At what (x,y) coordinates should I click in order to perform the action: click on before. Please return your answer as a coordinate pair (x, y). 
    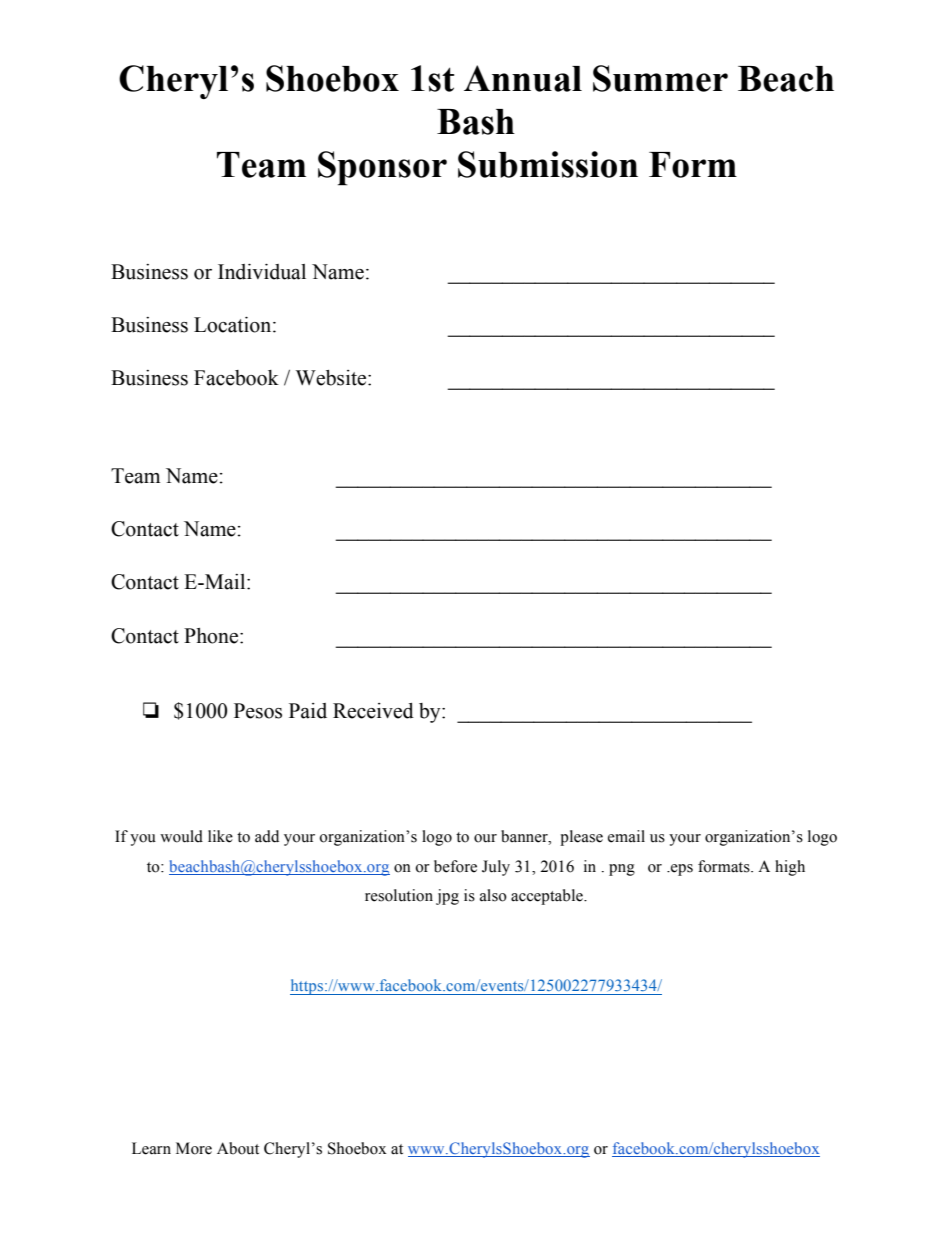
    Looking at the image, I should click on (455, 866).
